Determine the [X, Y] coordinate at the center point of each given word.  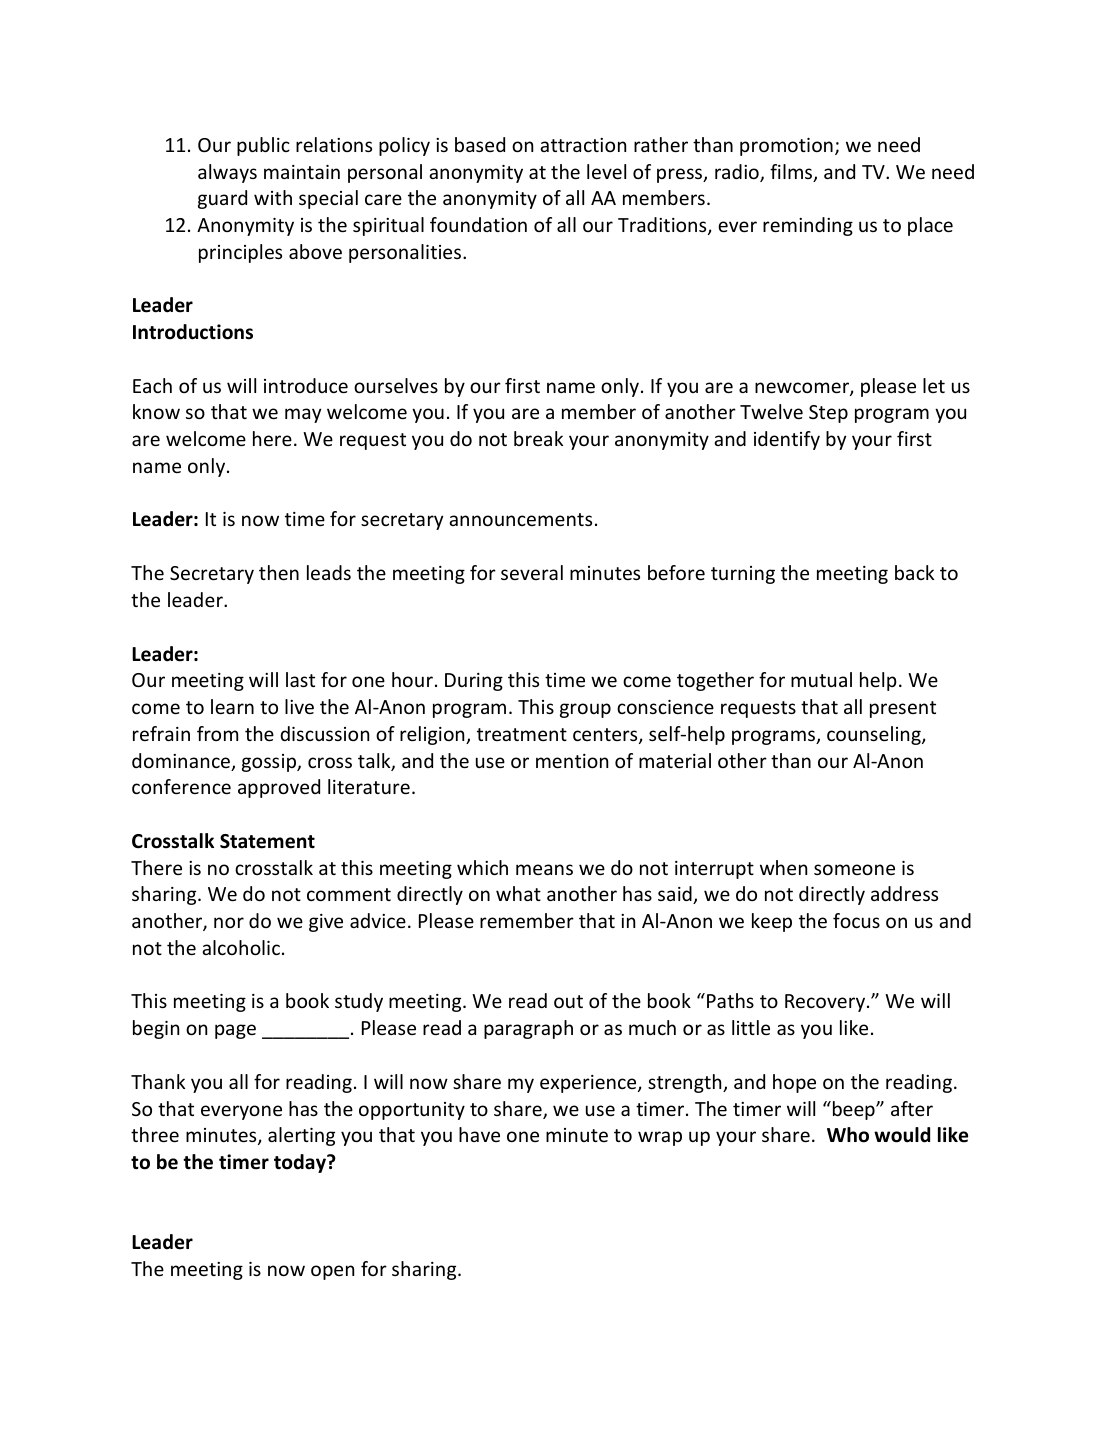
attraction [583, 145]
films [792, 173]
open [332, 1272]
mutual [821, 679]
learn [232, 706]
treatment [522, 734]
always [227, 173]
